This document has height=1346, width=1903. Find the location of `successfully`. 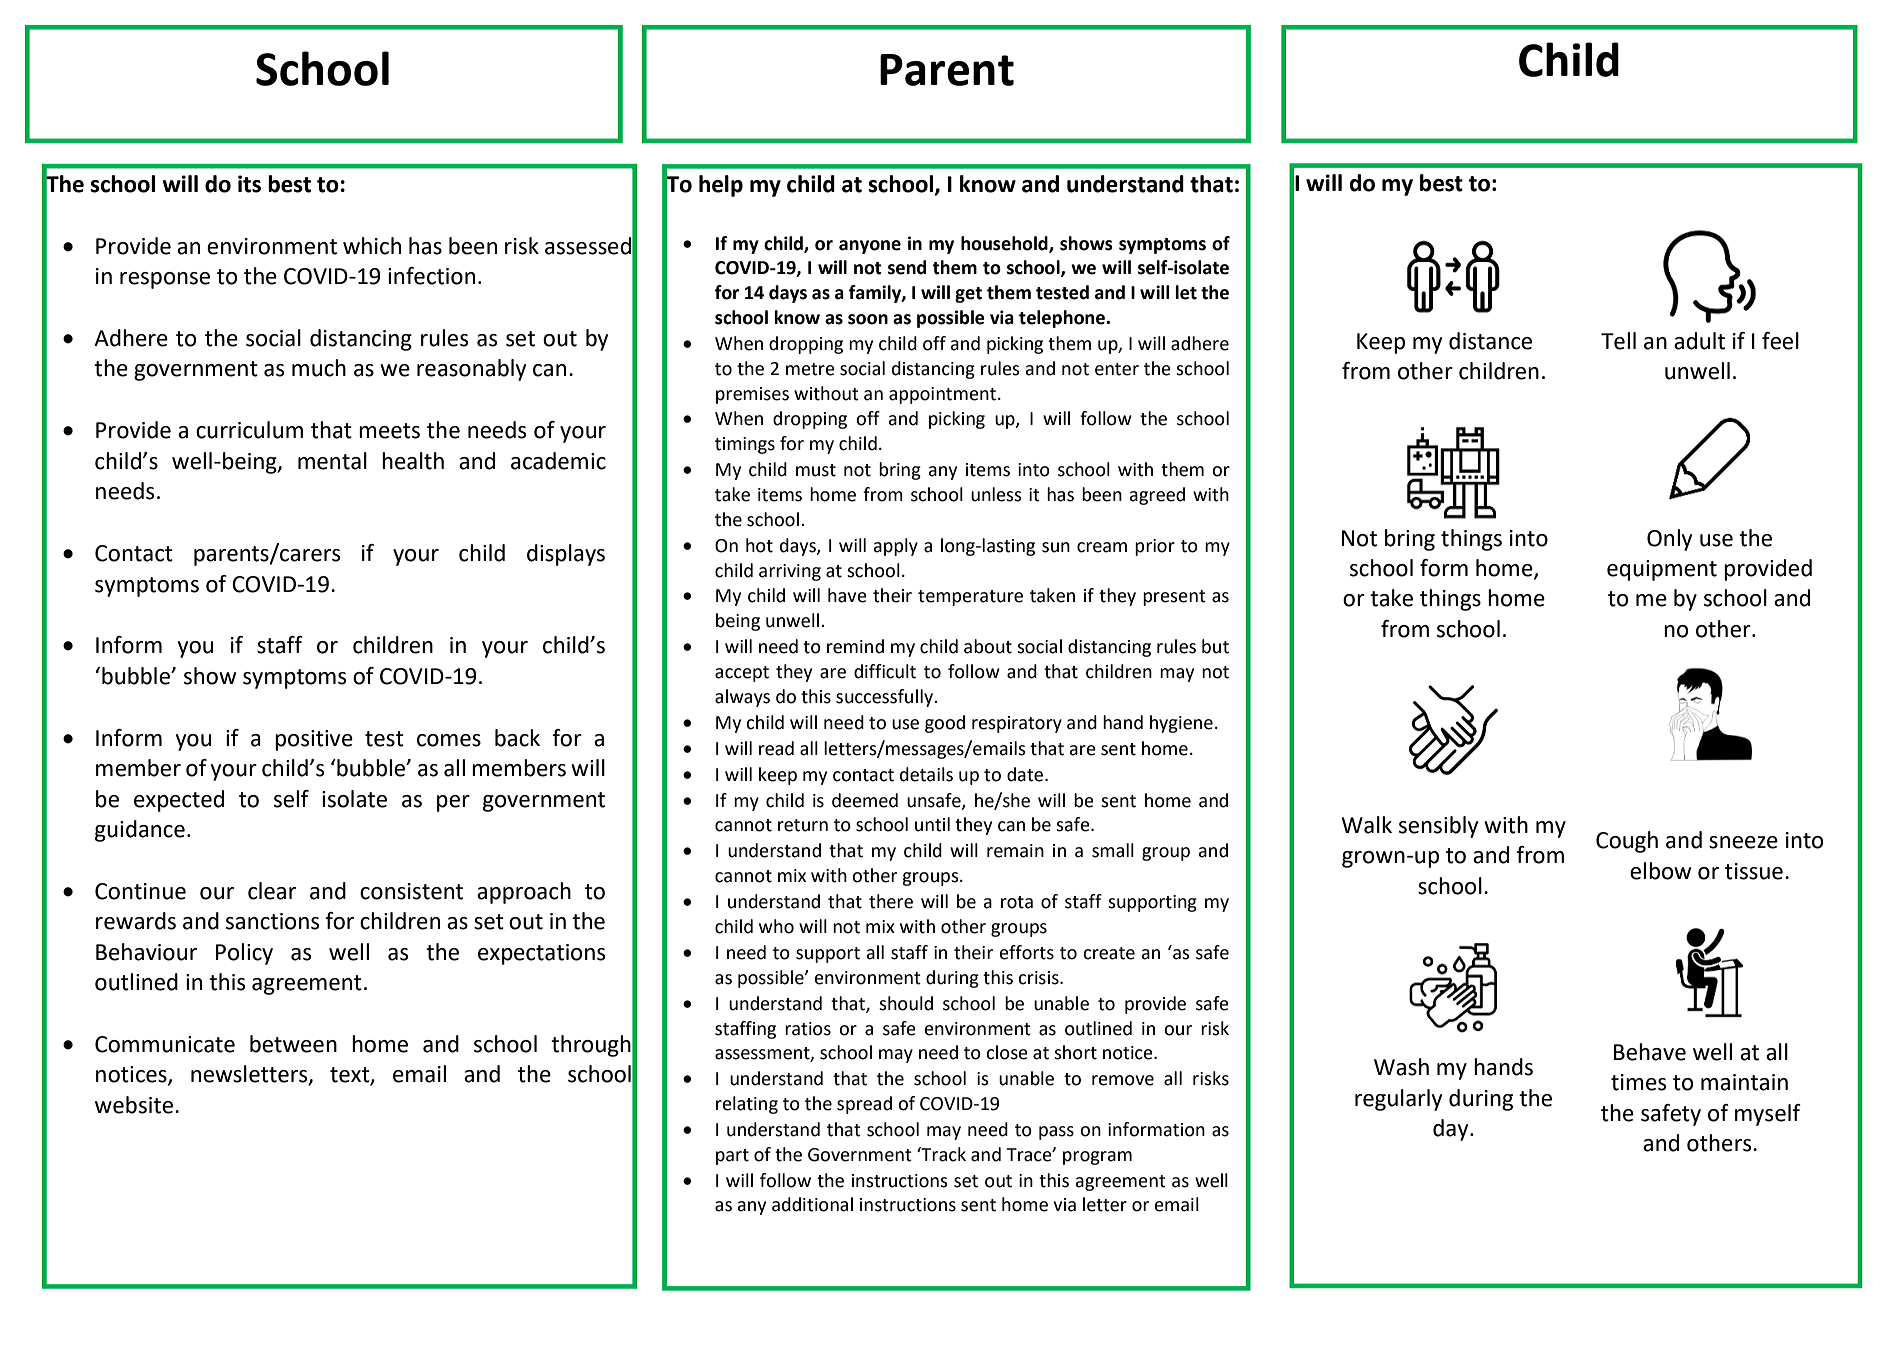

successfully is located at coordinates (885, 698).
